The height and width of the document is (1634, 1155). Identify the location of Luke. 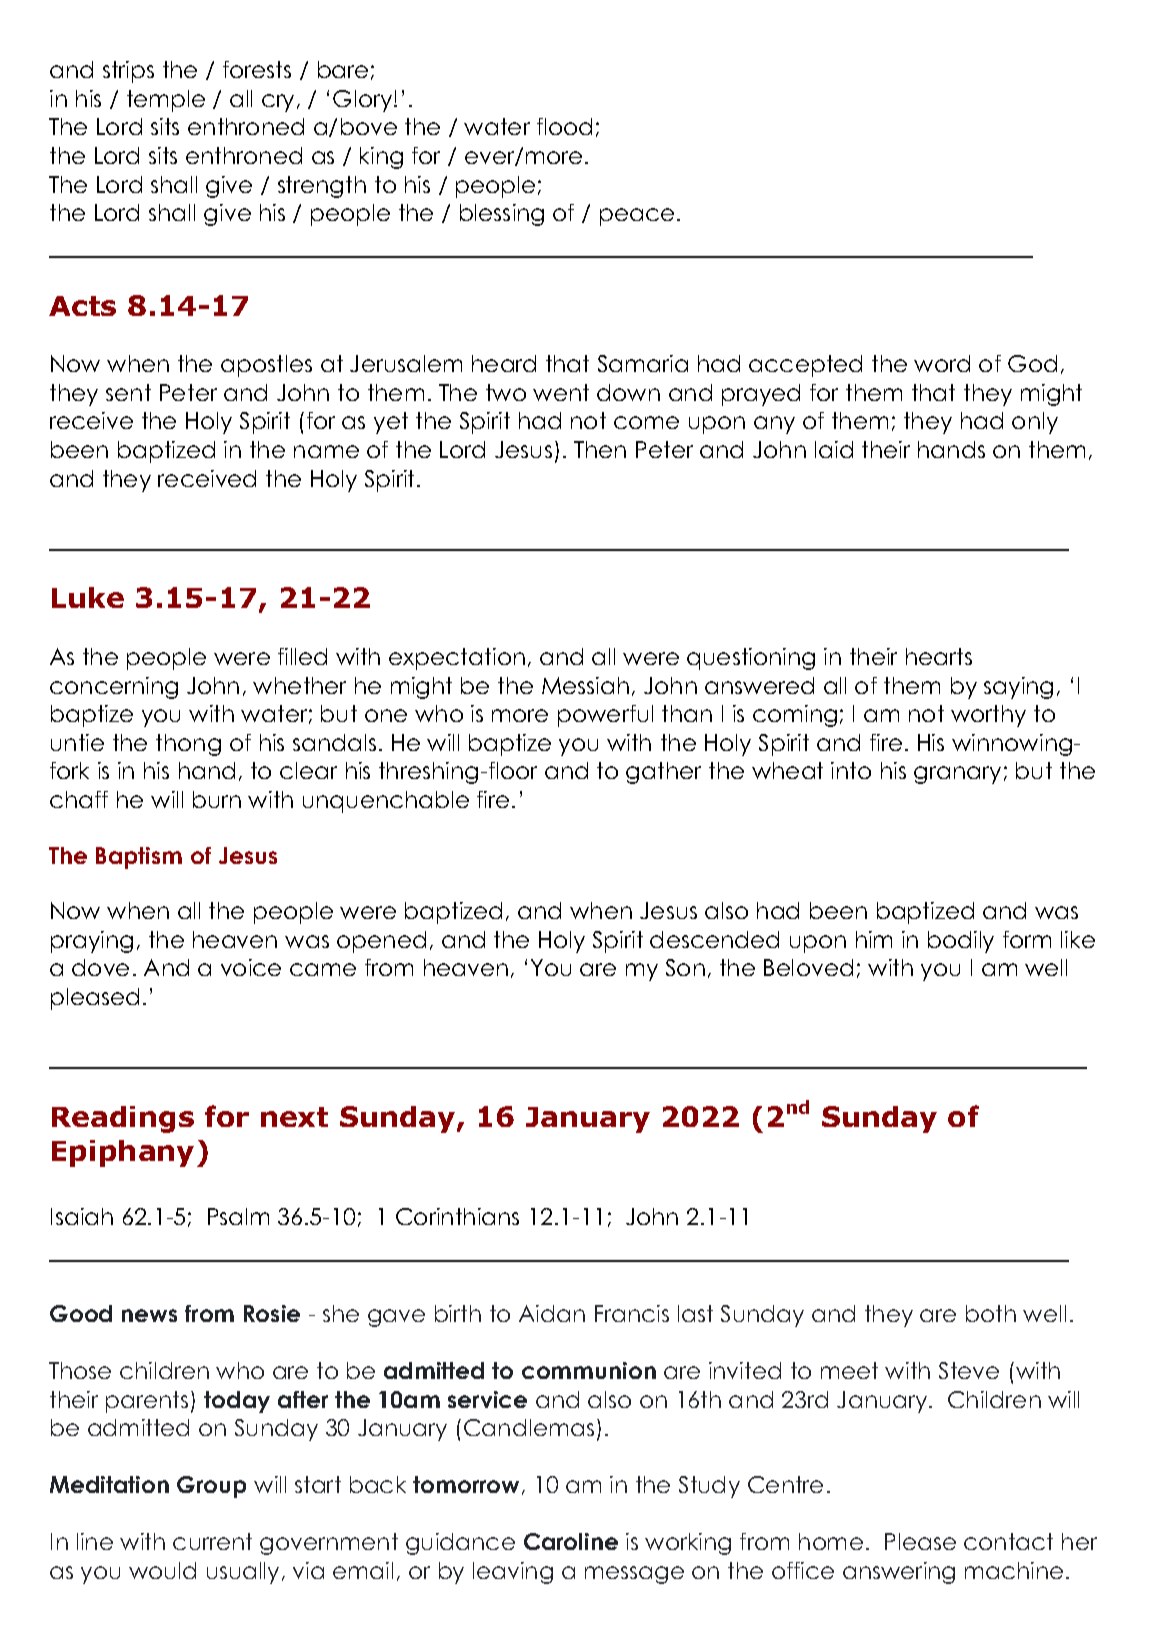
(88, 597).
